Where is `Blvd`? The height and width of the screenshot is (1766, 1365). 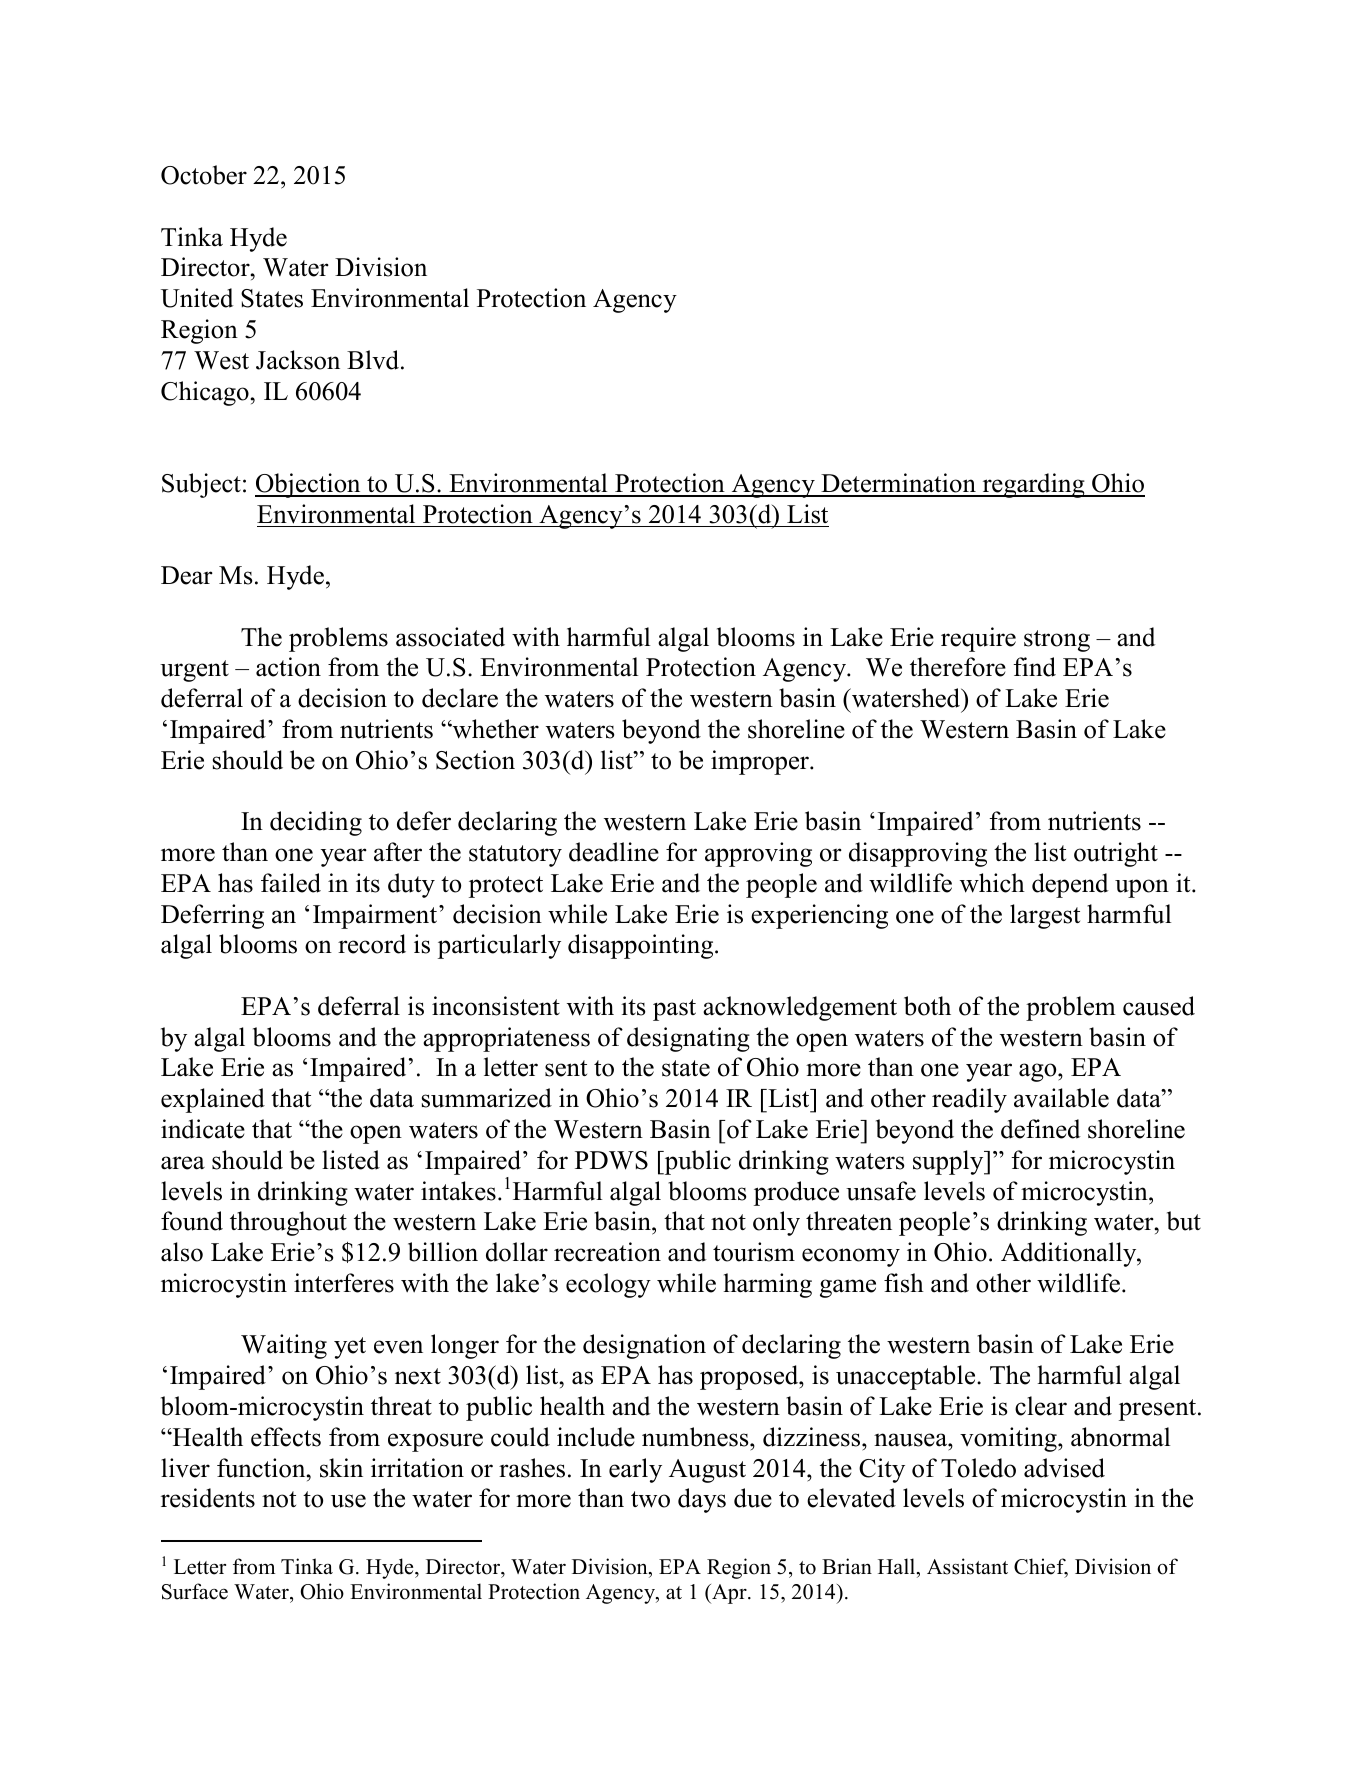
Blvd is located at coordinates (374, 360).
